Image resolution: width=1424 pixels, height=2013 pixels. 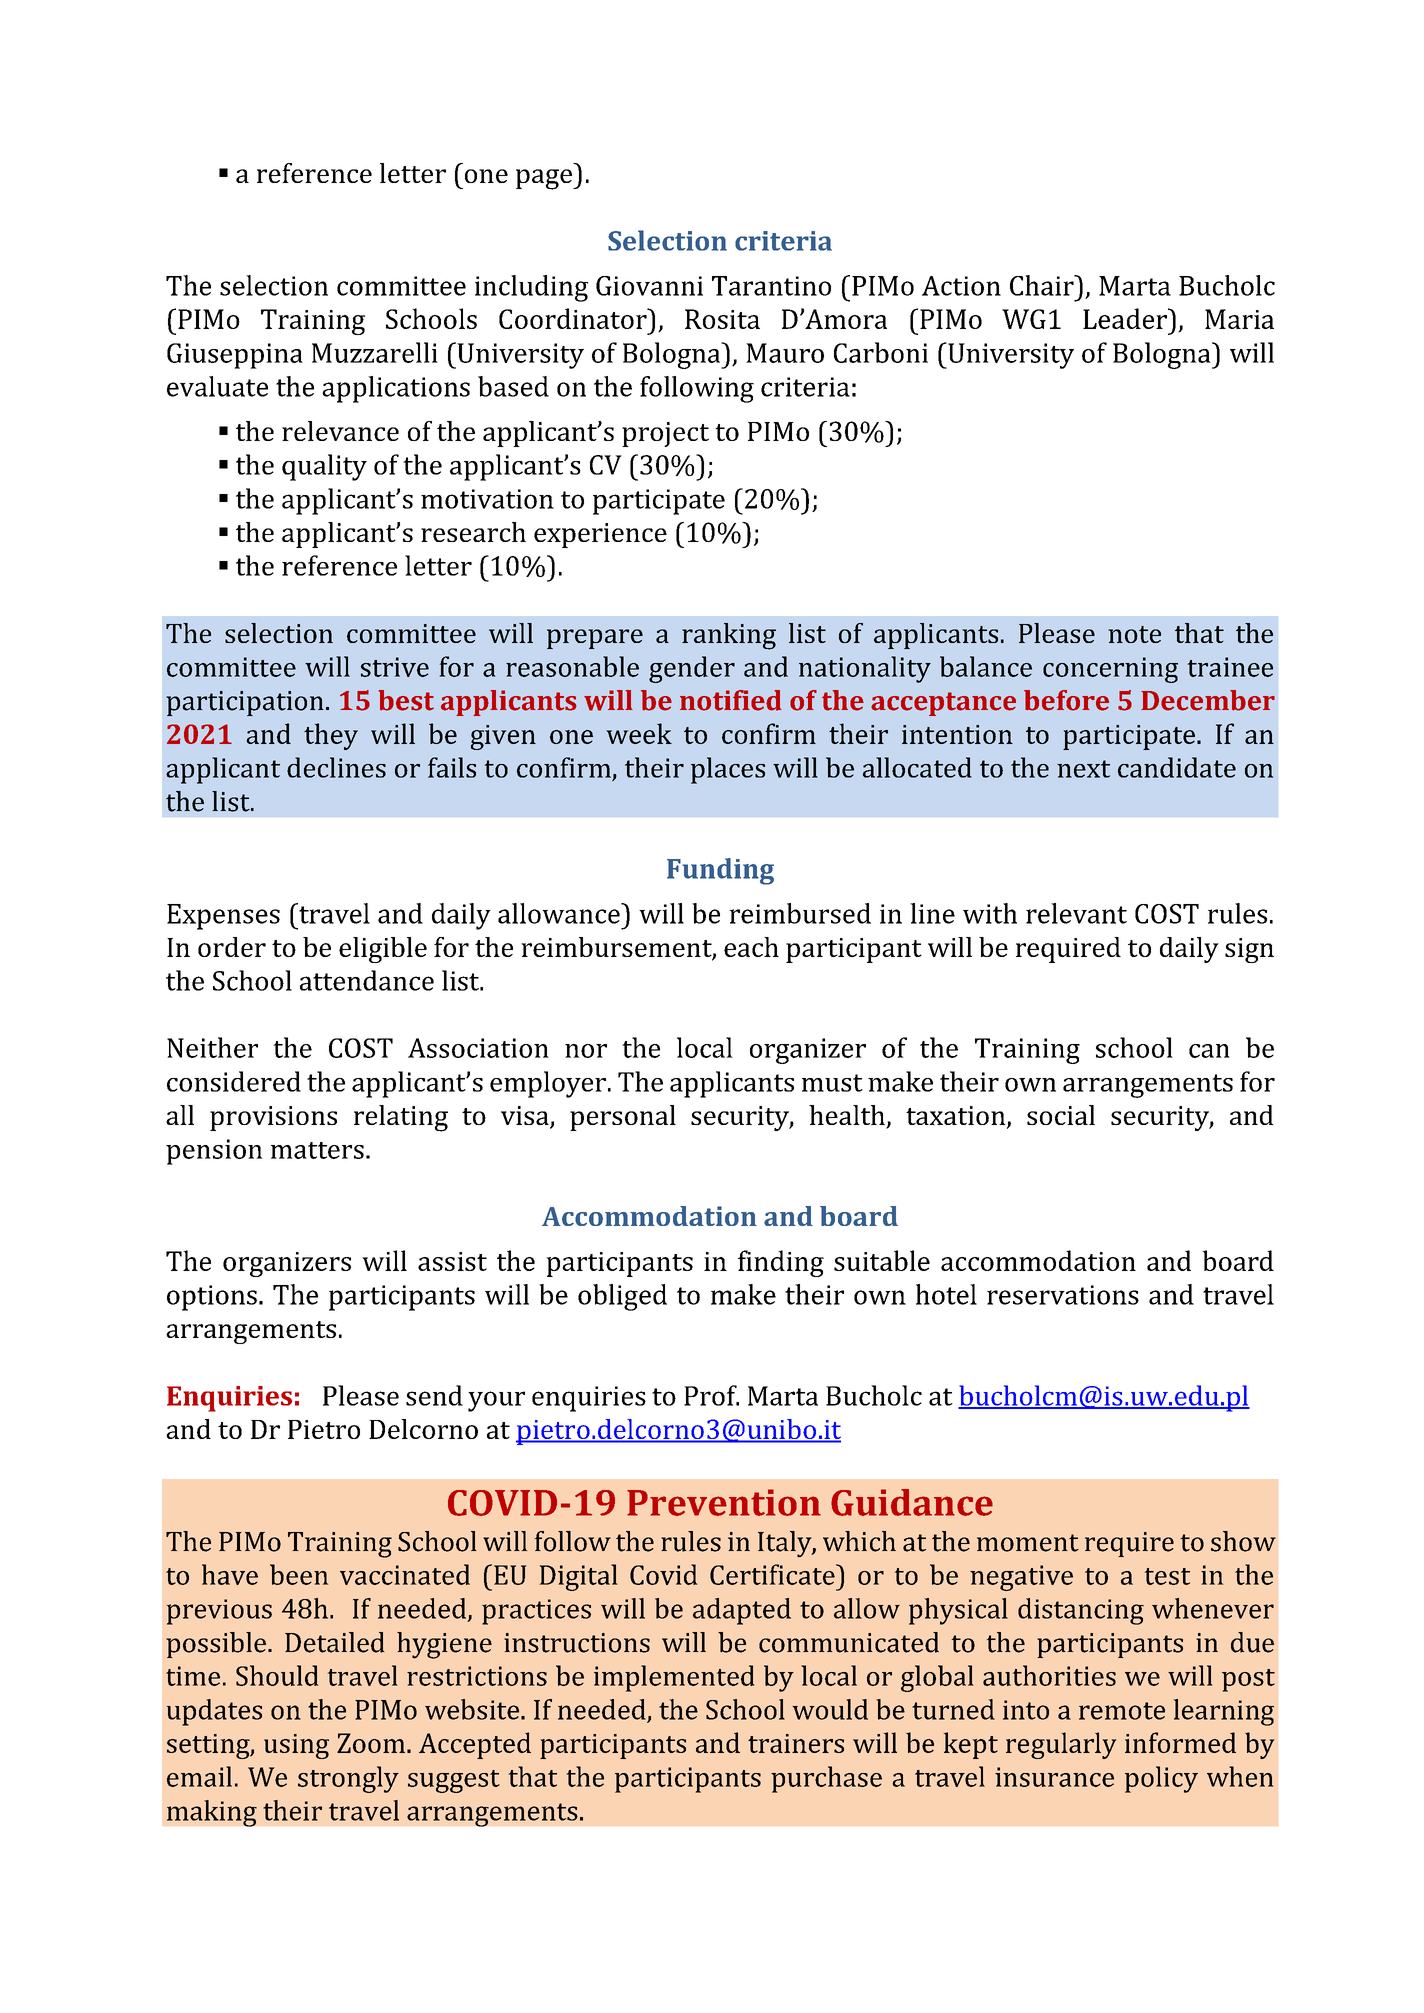 I want to click on Chair, so click(x=1043, y=285).
